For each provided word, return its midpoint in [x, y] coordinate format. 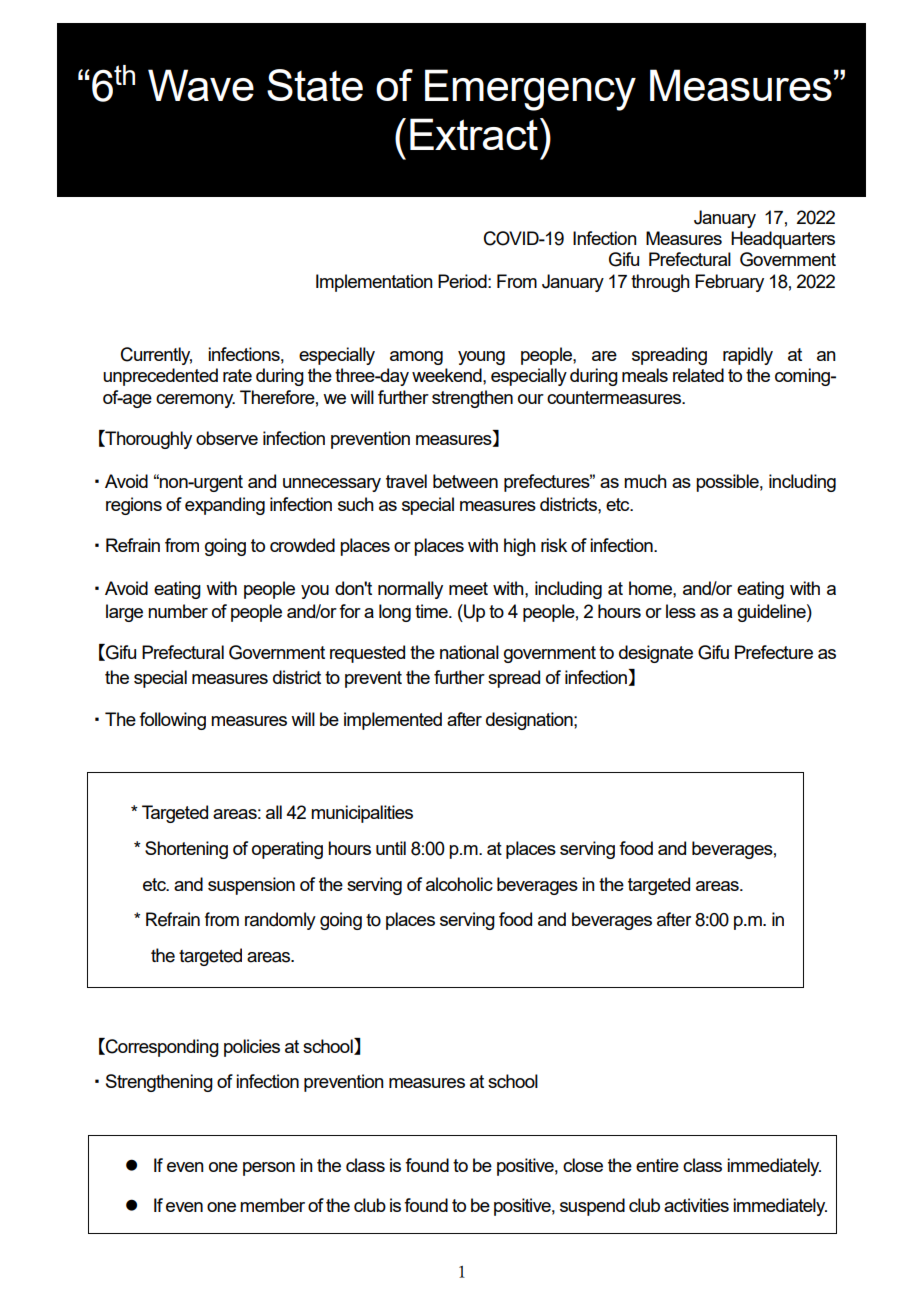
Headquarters [783, 240]
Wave [201, 85]
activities [696, 1205]
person [269, 1169]
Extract [474, 134]
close [583, 1165]
